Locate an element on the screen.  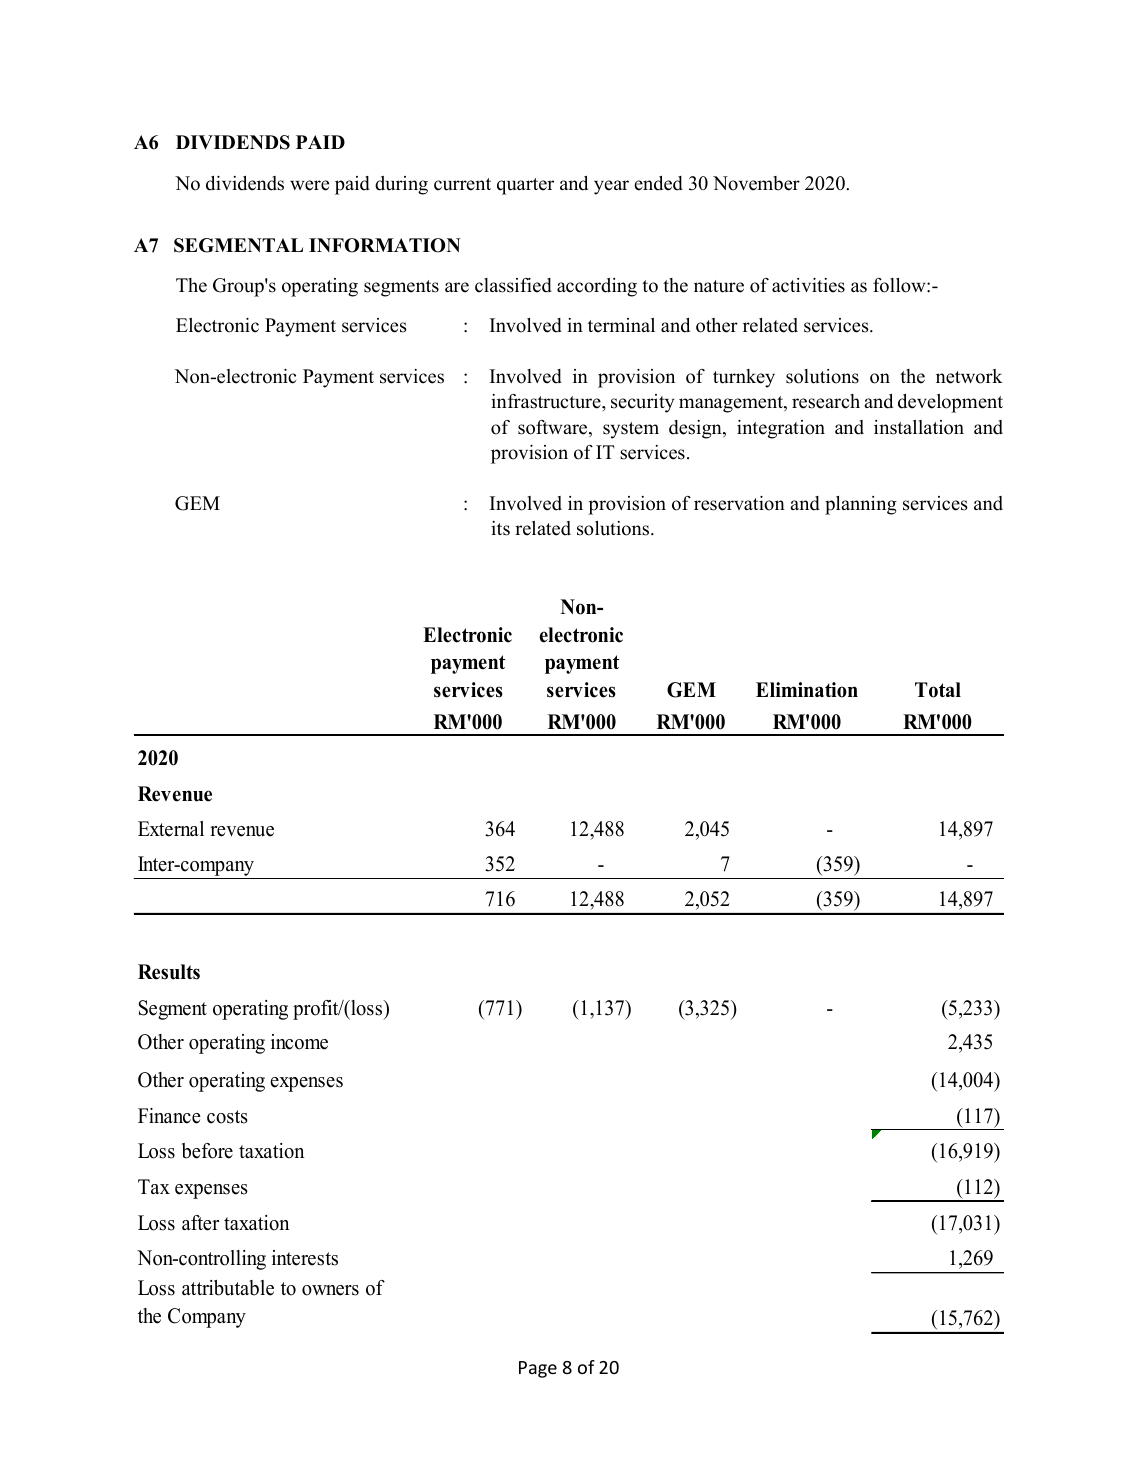
External is located at coordinates (171, 829).
